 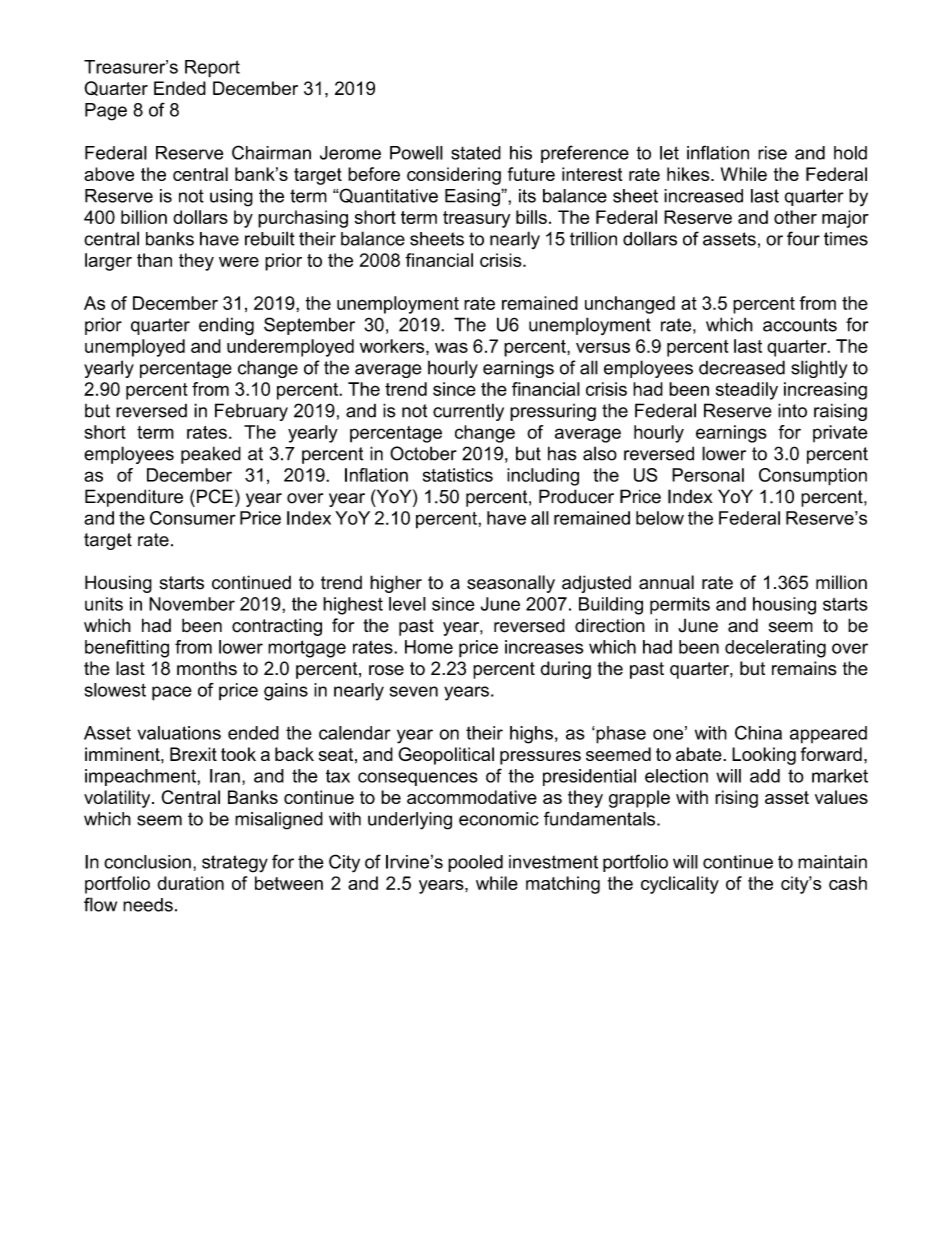 What do you see at coordinates (192, 604) in the screenshot?
I see `November` at bounding box center [192, 604].
